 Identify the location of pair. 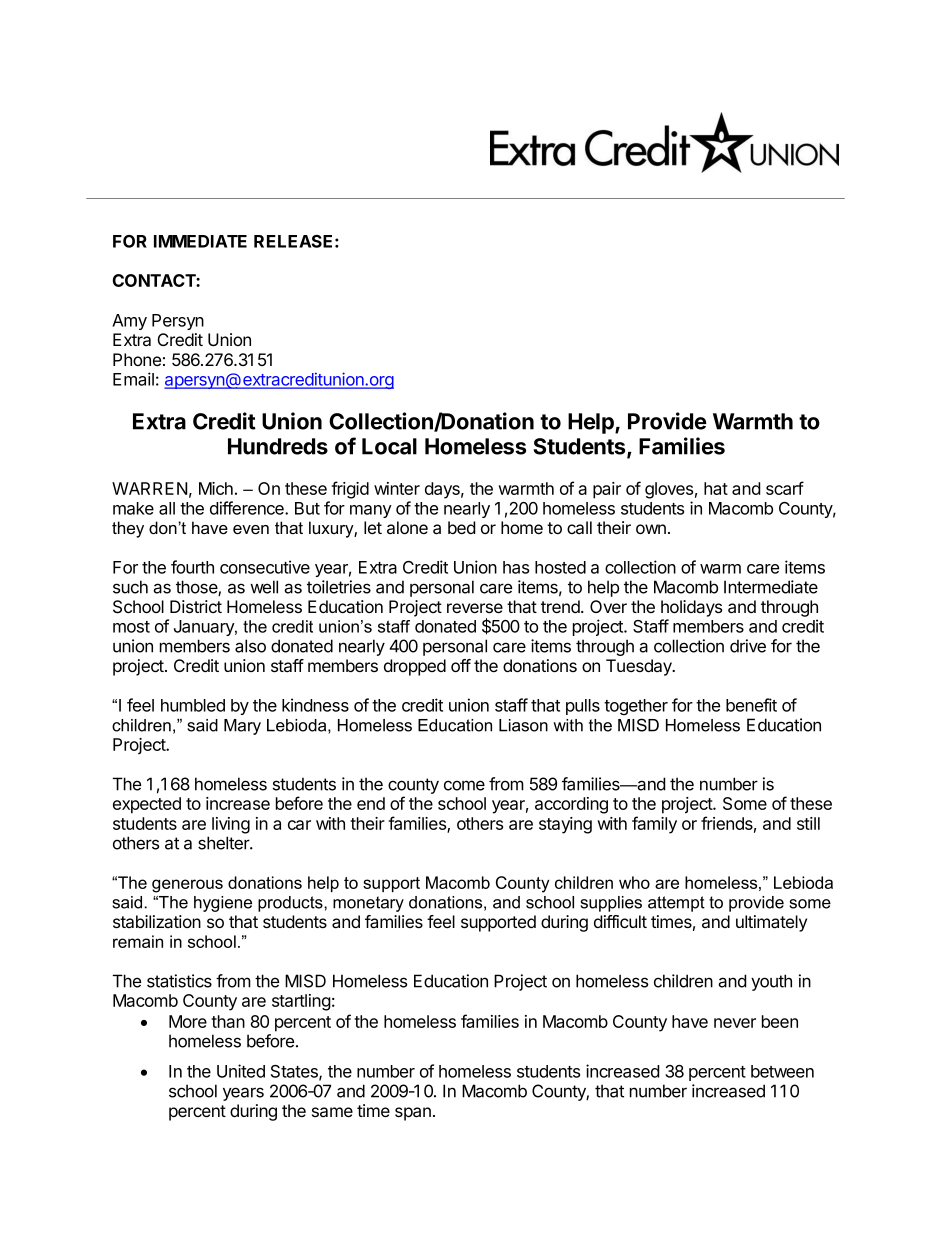
(607, 490).
